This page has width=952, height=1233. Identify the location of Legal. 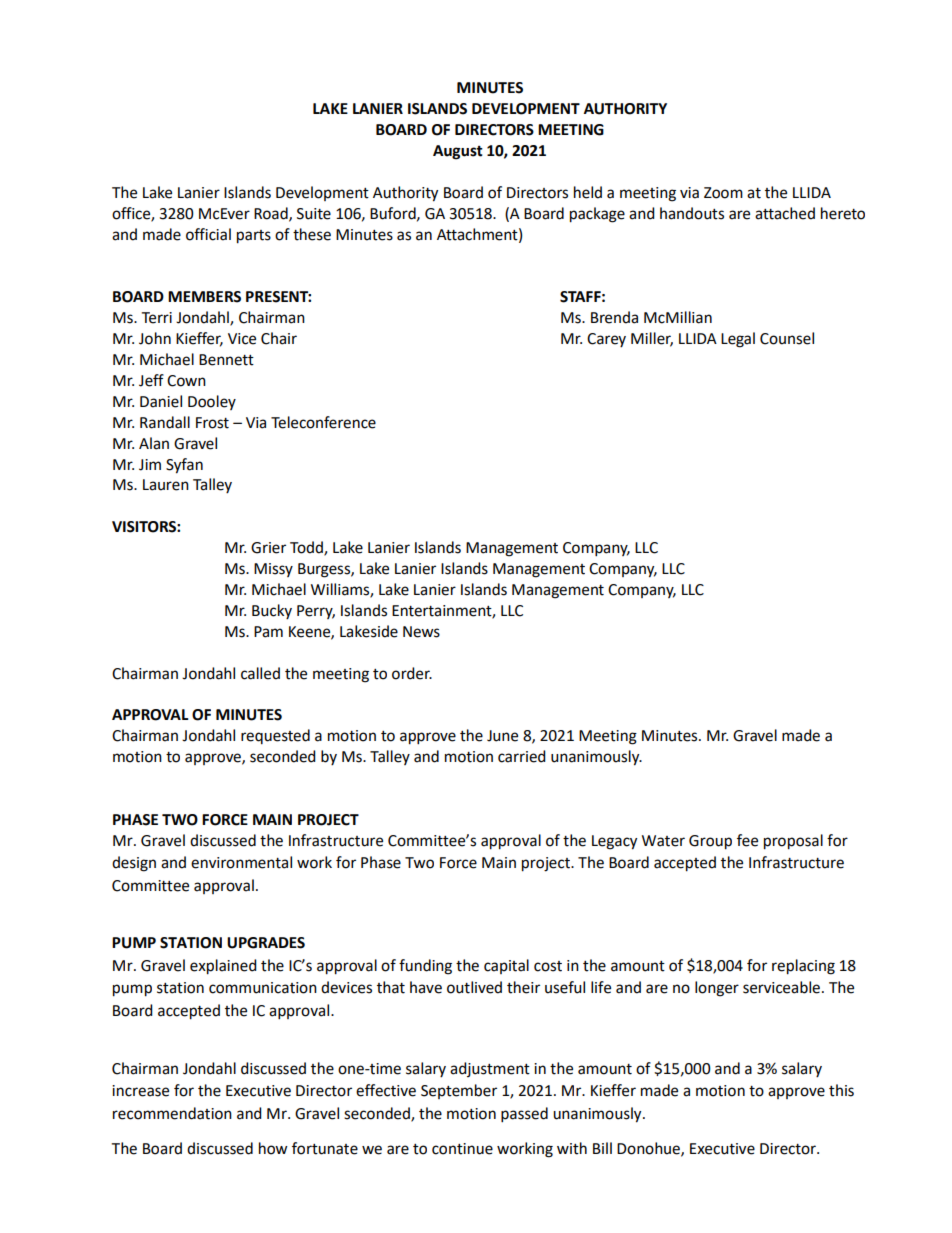
(738, 340).
